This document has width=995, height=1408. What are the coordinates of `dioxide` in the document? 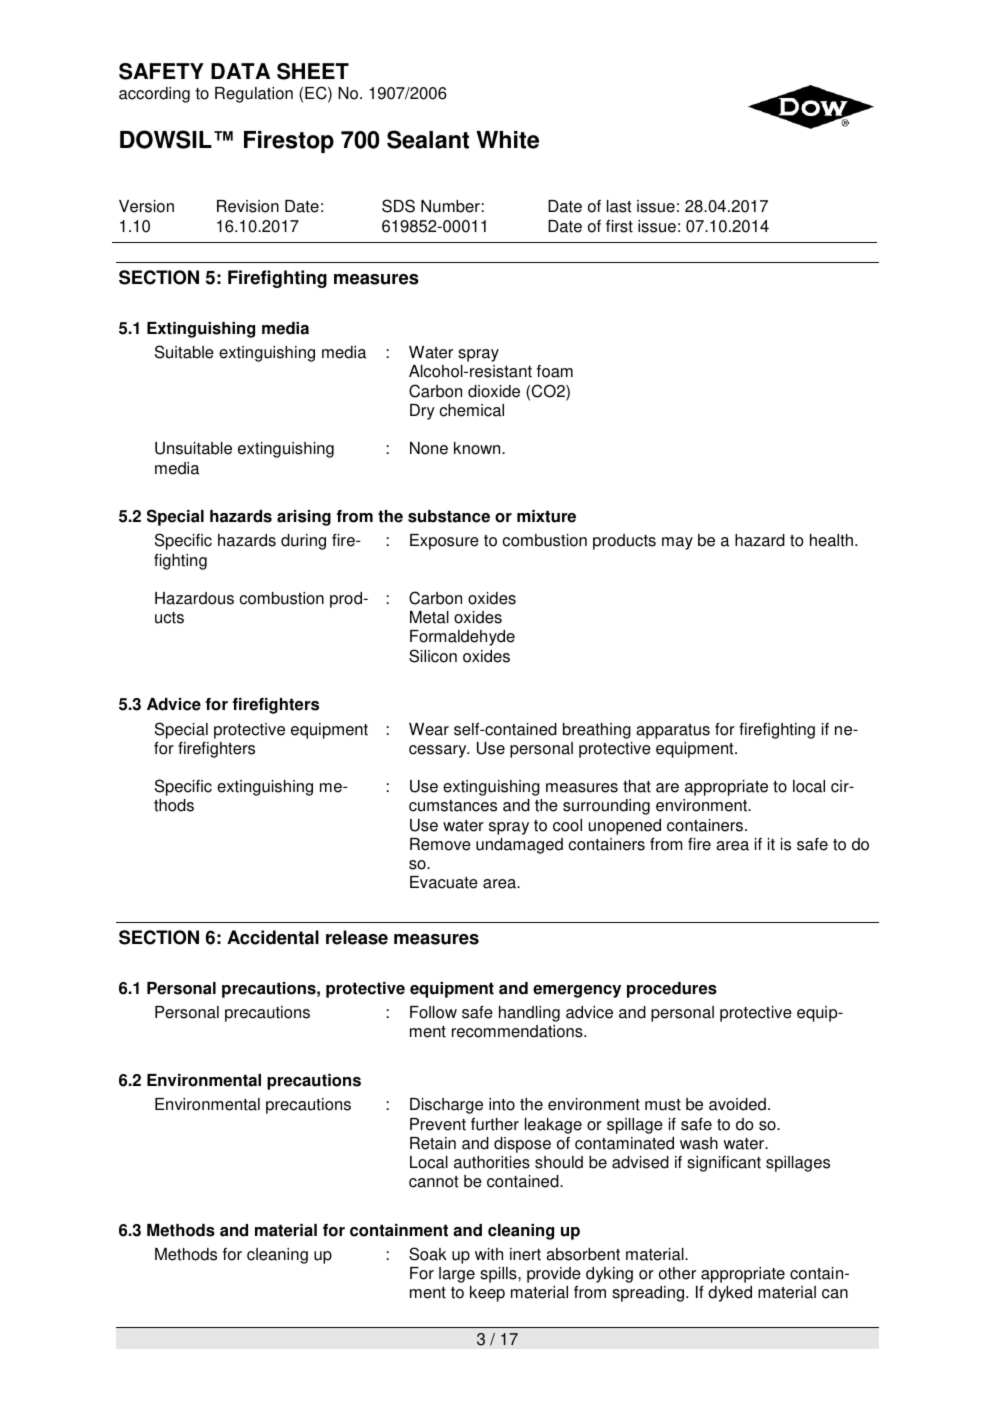 It's located at (494, 391).
